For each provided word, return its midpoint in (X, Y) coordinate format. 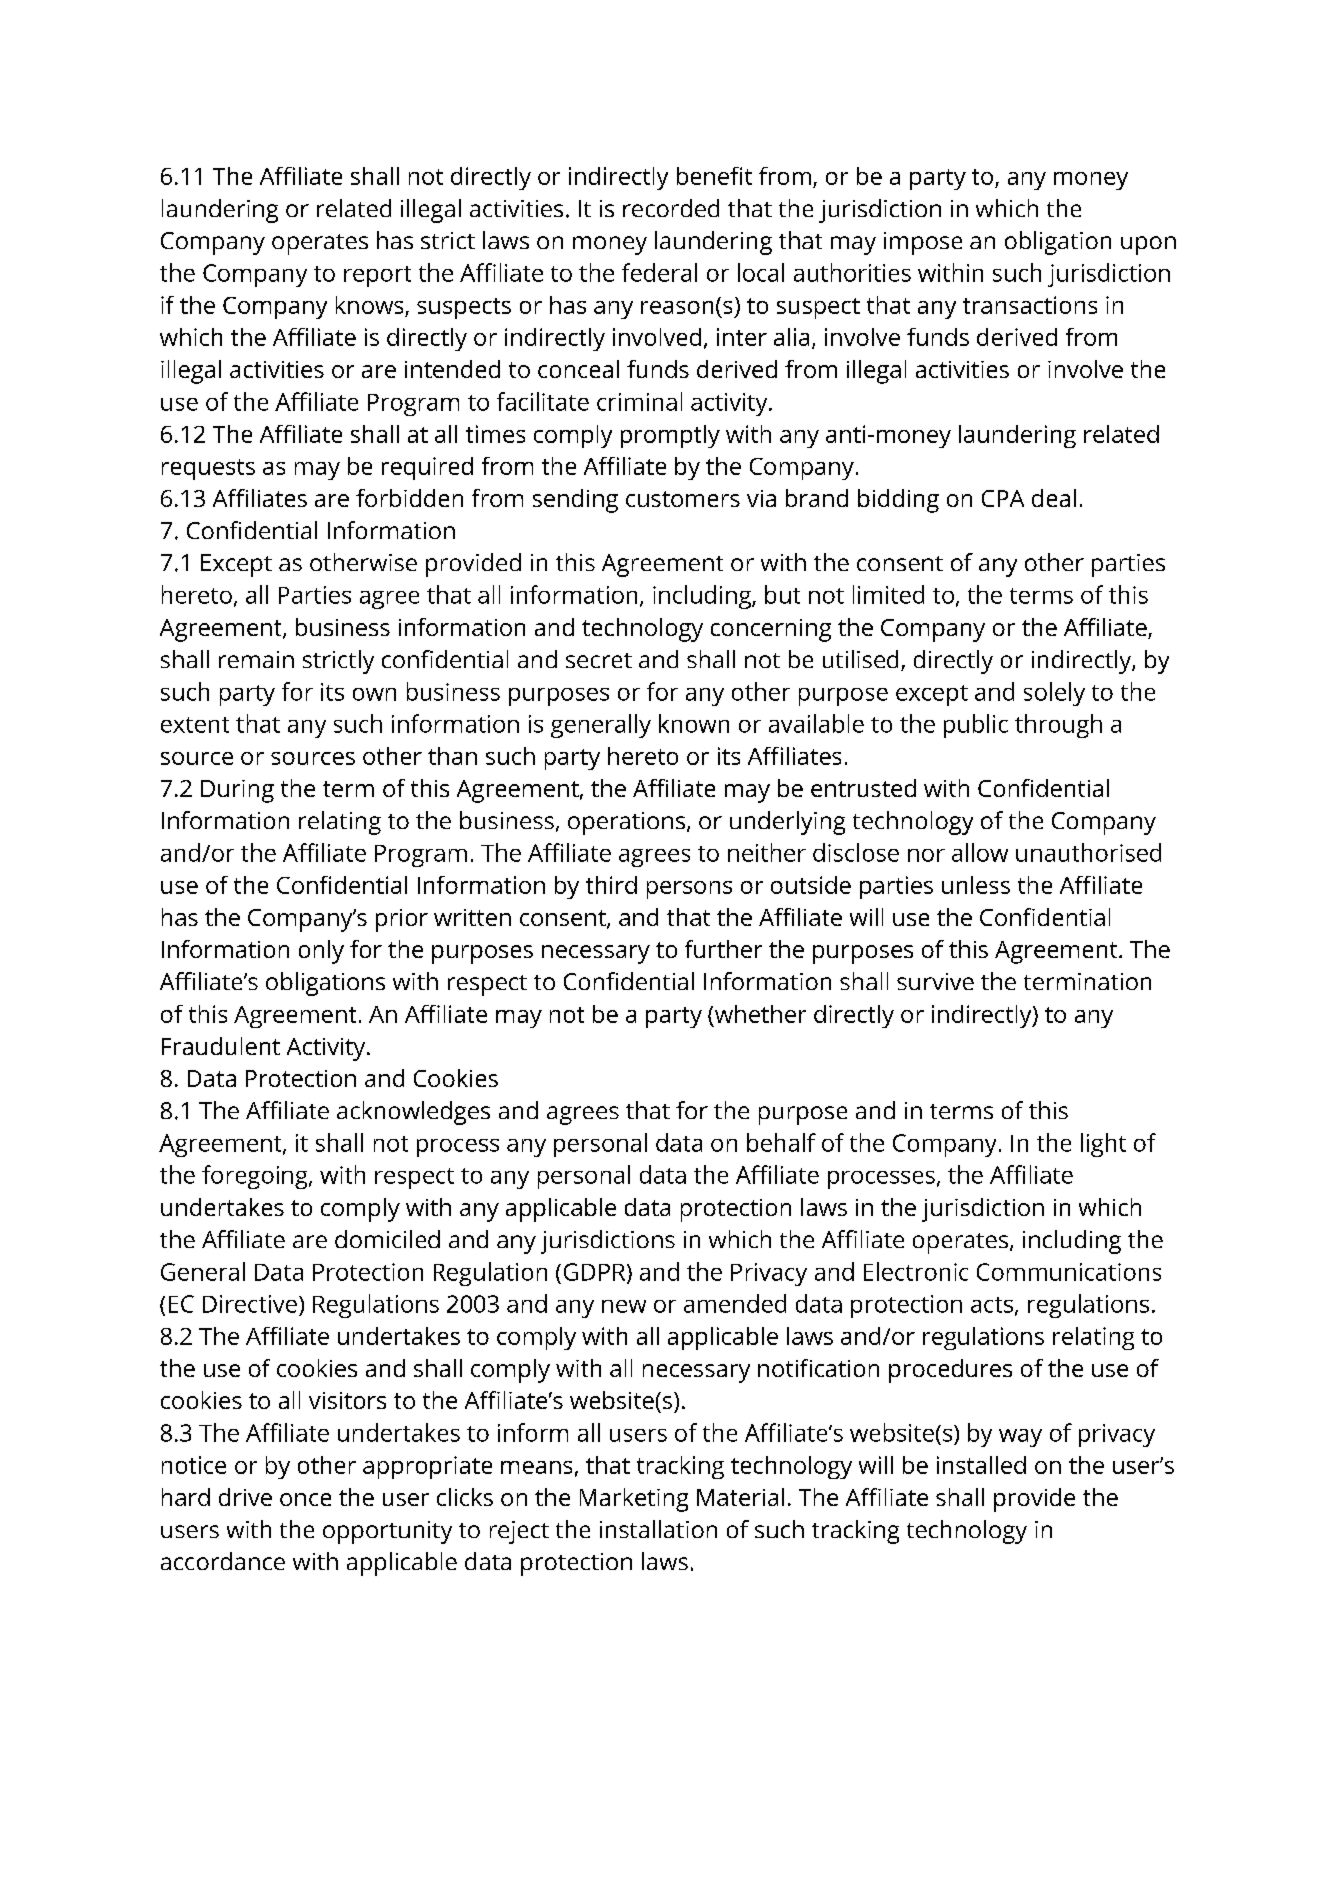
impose (923, 243)
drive (245, 1497)
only (321, 952)
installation (658, 1529)
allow (980, 852)
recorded (671, 208)
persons (689, 890)
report (377, 276)
